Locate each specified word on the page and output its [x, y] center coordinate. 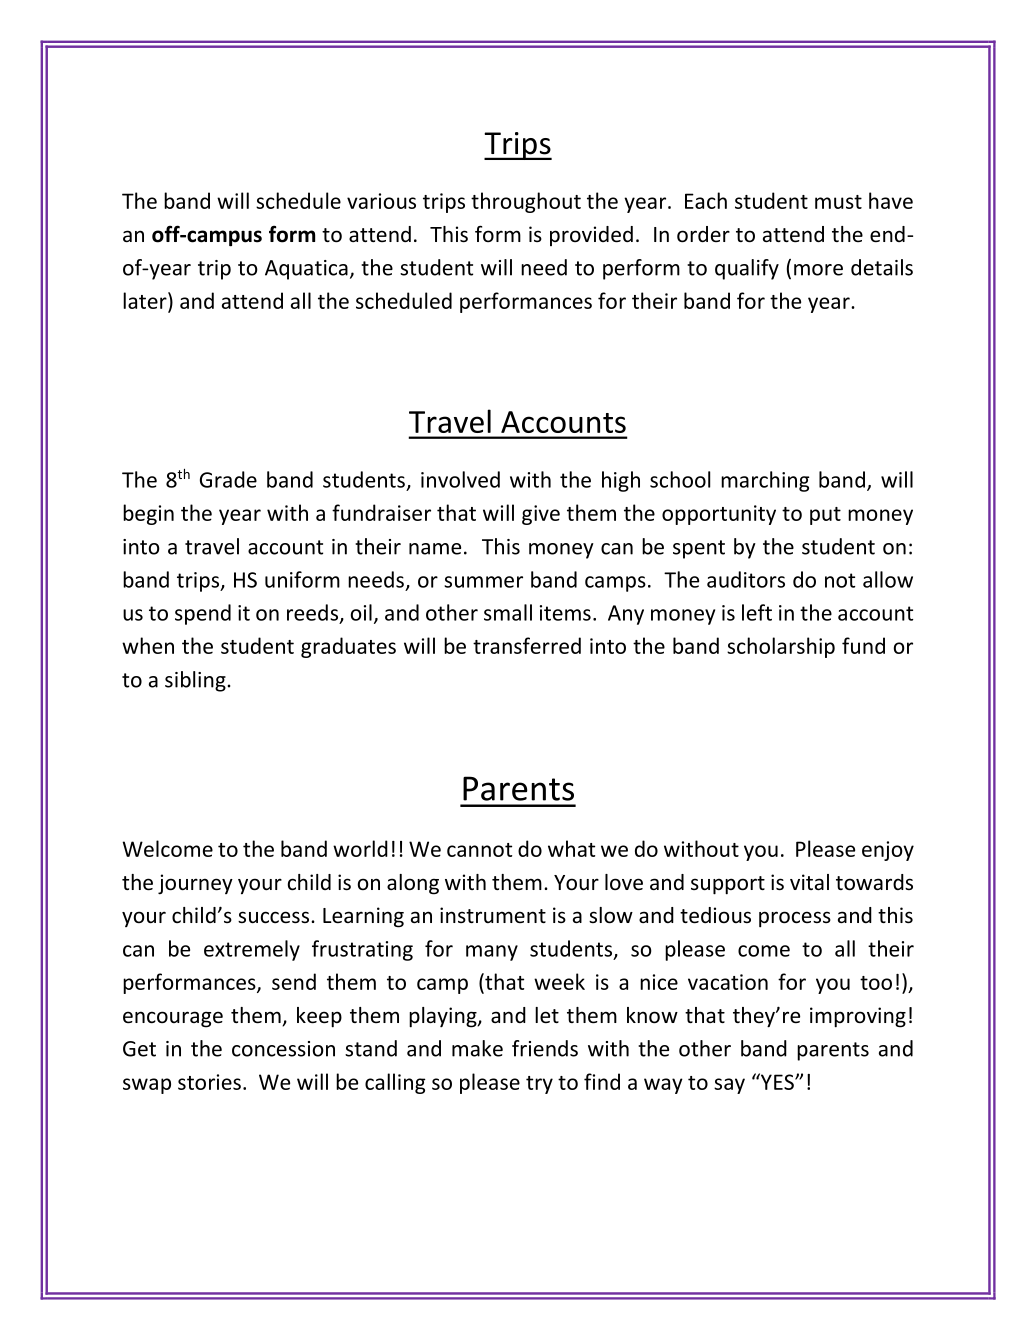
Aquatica [306, 270]
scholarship [781, 647]
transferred [527, 645]
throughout [526, 202]
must [838, 202]
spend [203, 614]
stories [209, 1082]
